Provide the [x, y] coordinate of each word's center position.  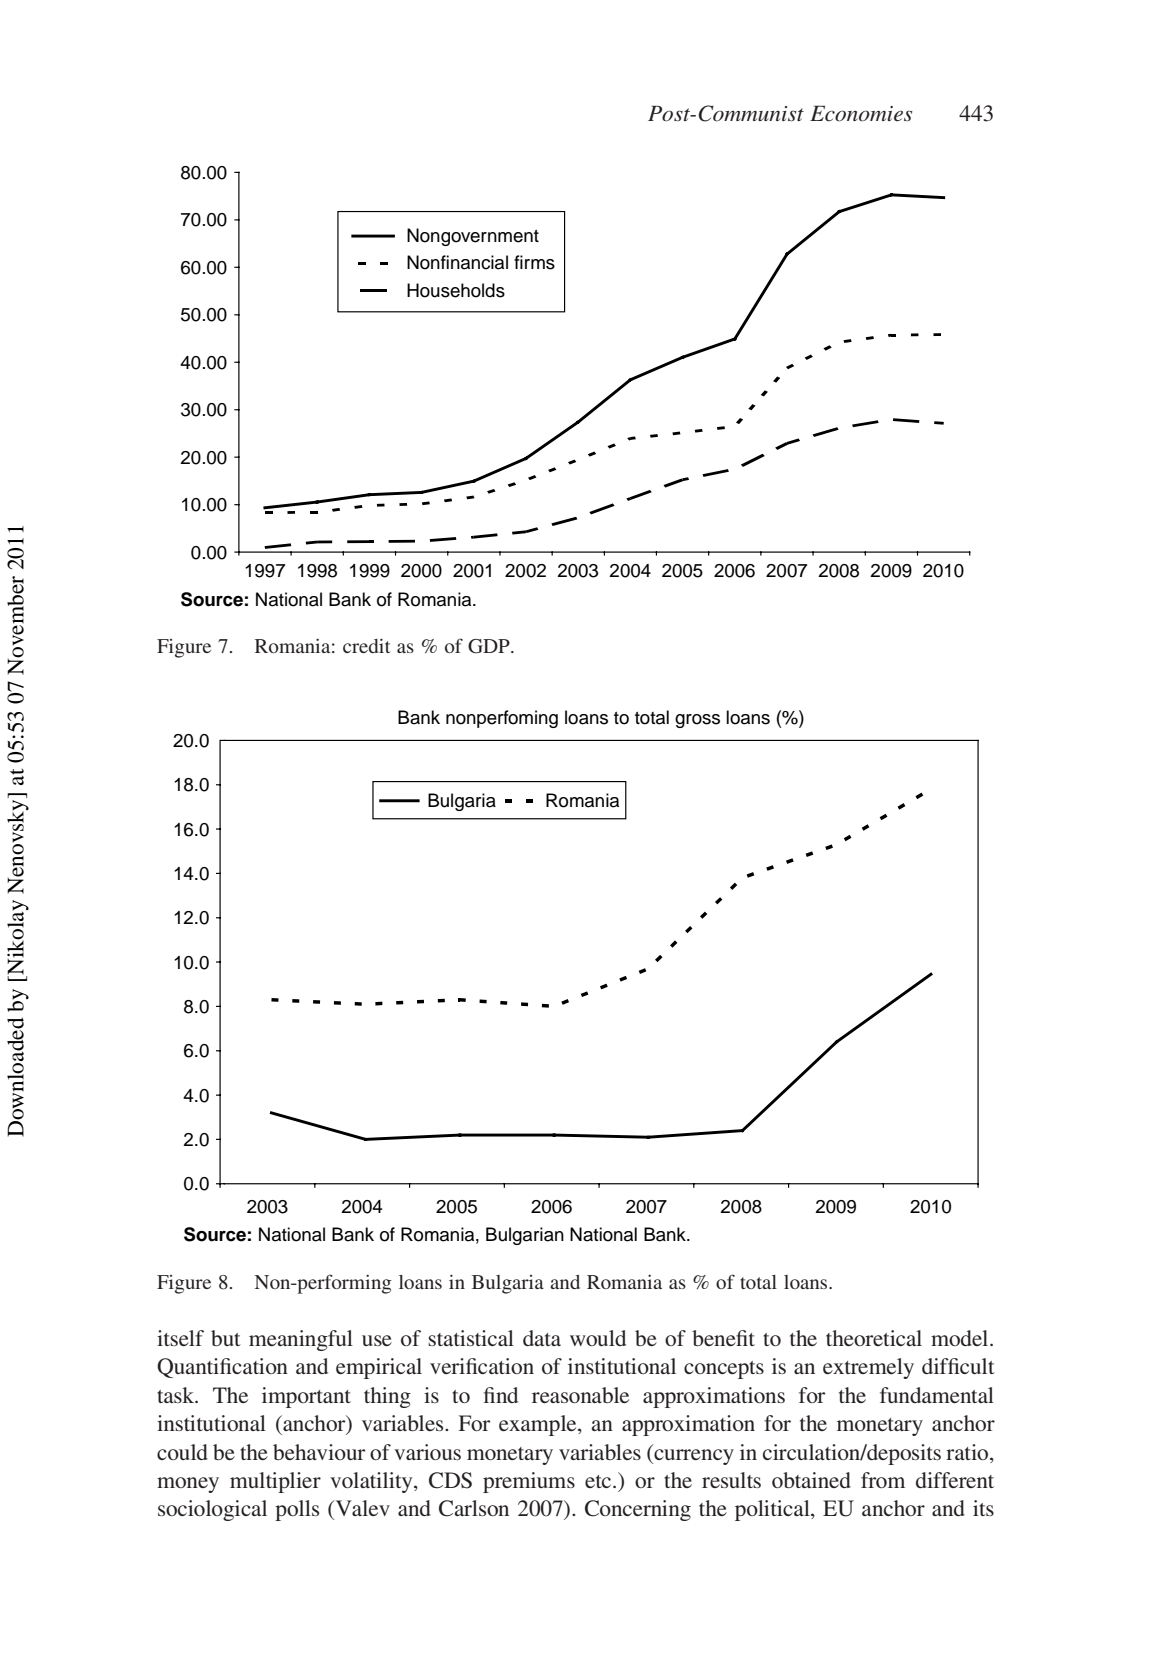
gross [697, 721]
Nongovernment [473, 237]
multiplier [275, 1482]
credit [366, 645]
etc [599, 1481]
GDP [490, 646]
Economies [861, 113]
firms [534, 262]
